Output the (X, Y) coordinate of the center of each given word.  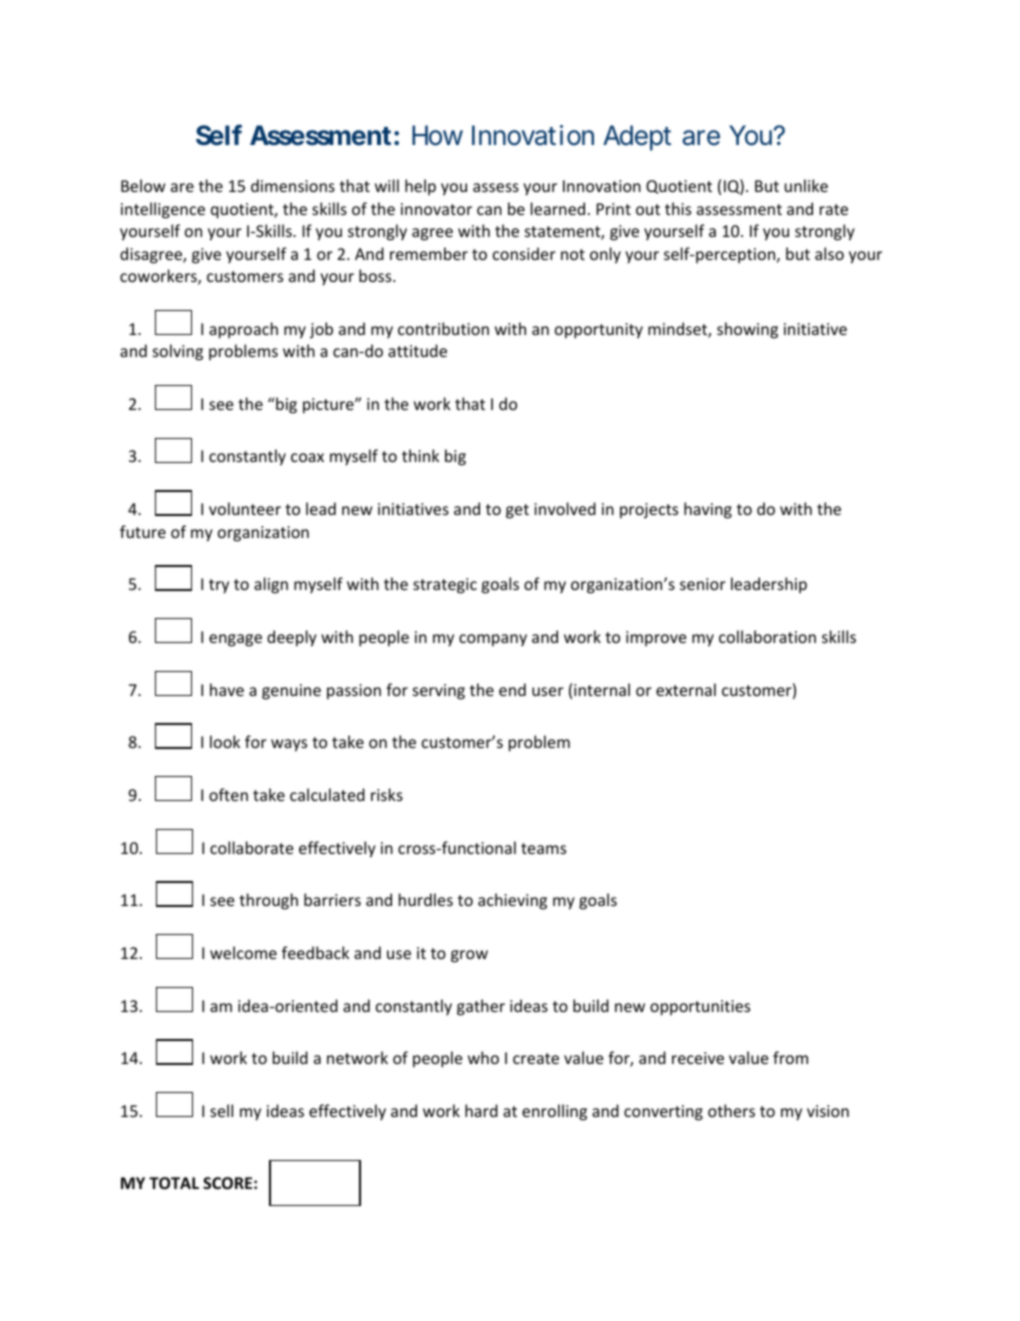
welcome (243, 952)
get (517, 511)
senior (703, 584)
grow (469, 956)
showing (747, 330)
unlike (806, 185)
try (219, 586)
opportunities (700, 1008)
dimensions (293, 185)
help (420, 187)
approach (243, 330)
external (686, 689)
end (512, 689)
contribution (443, 328)
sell (221, 1110)
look (225, 741)
